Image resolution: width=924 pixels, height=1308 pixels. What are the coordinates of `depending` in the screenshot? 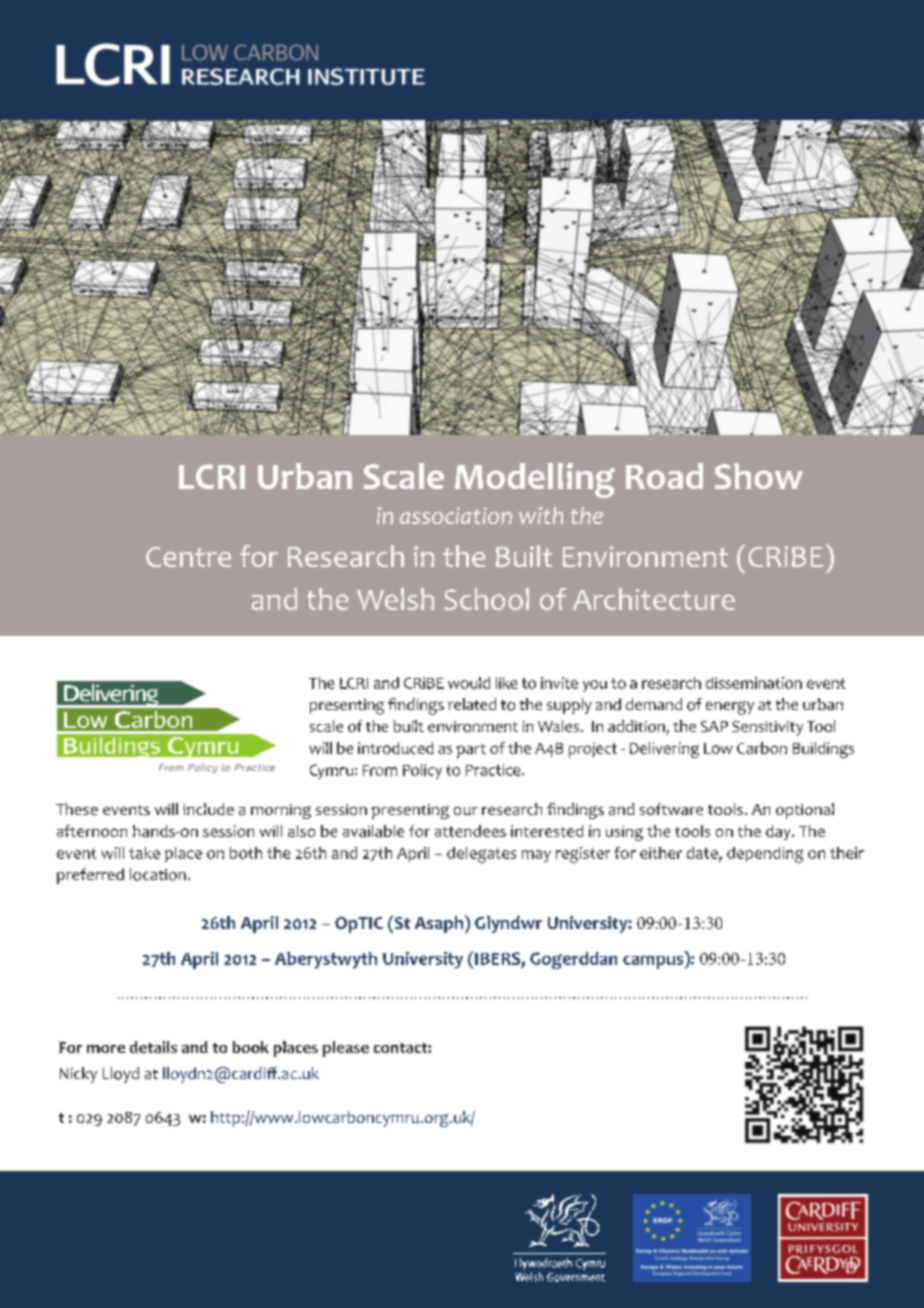 It's located at (765, 855).
